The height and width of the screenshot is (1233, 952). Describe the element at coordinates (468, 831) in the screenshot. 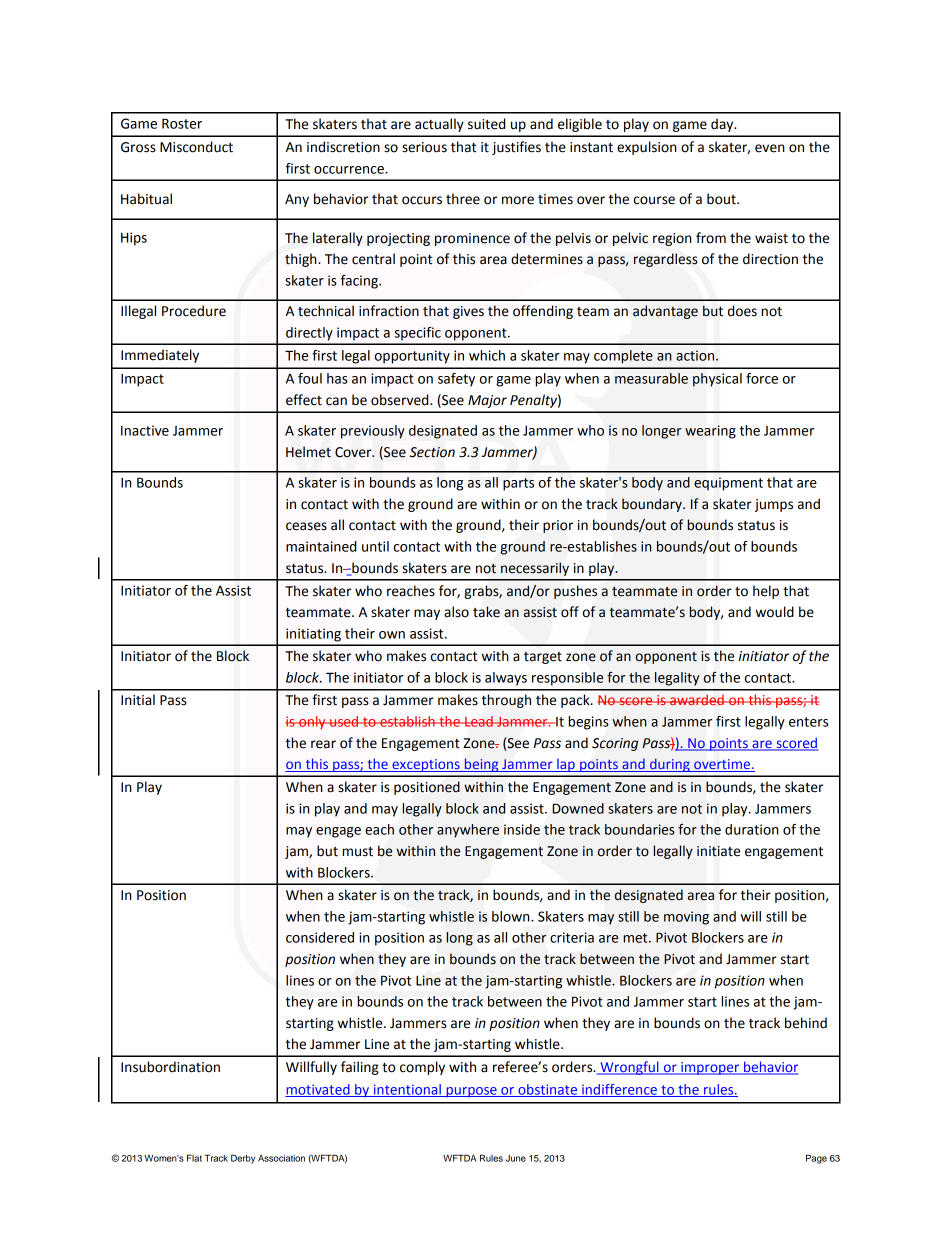

I see `anywhere` at that location.
